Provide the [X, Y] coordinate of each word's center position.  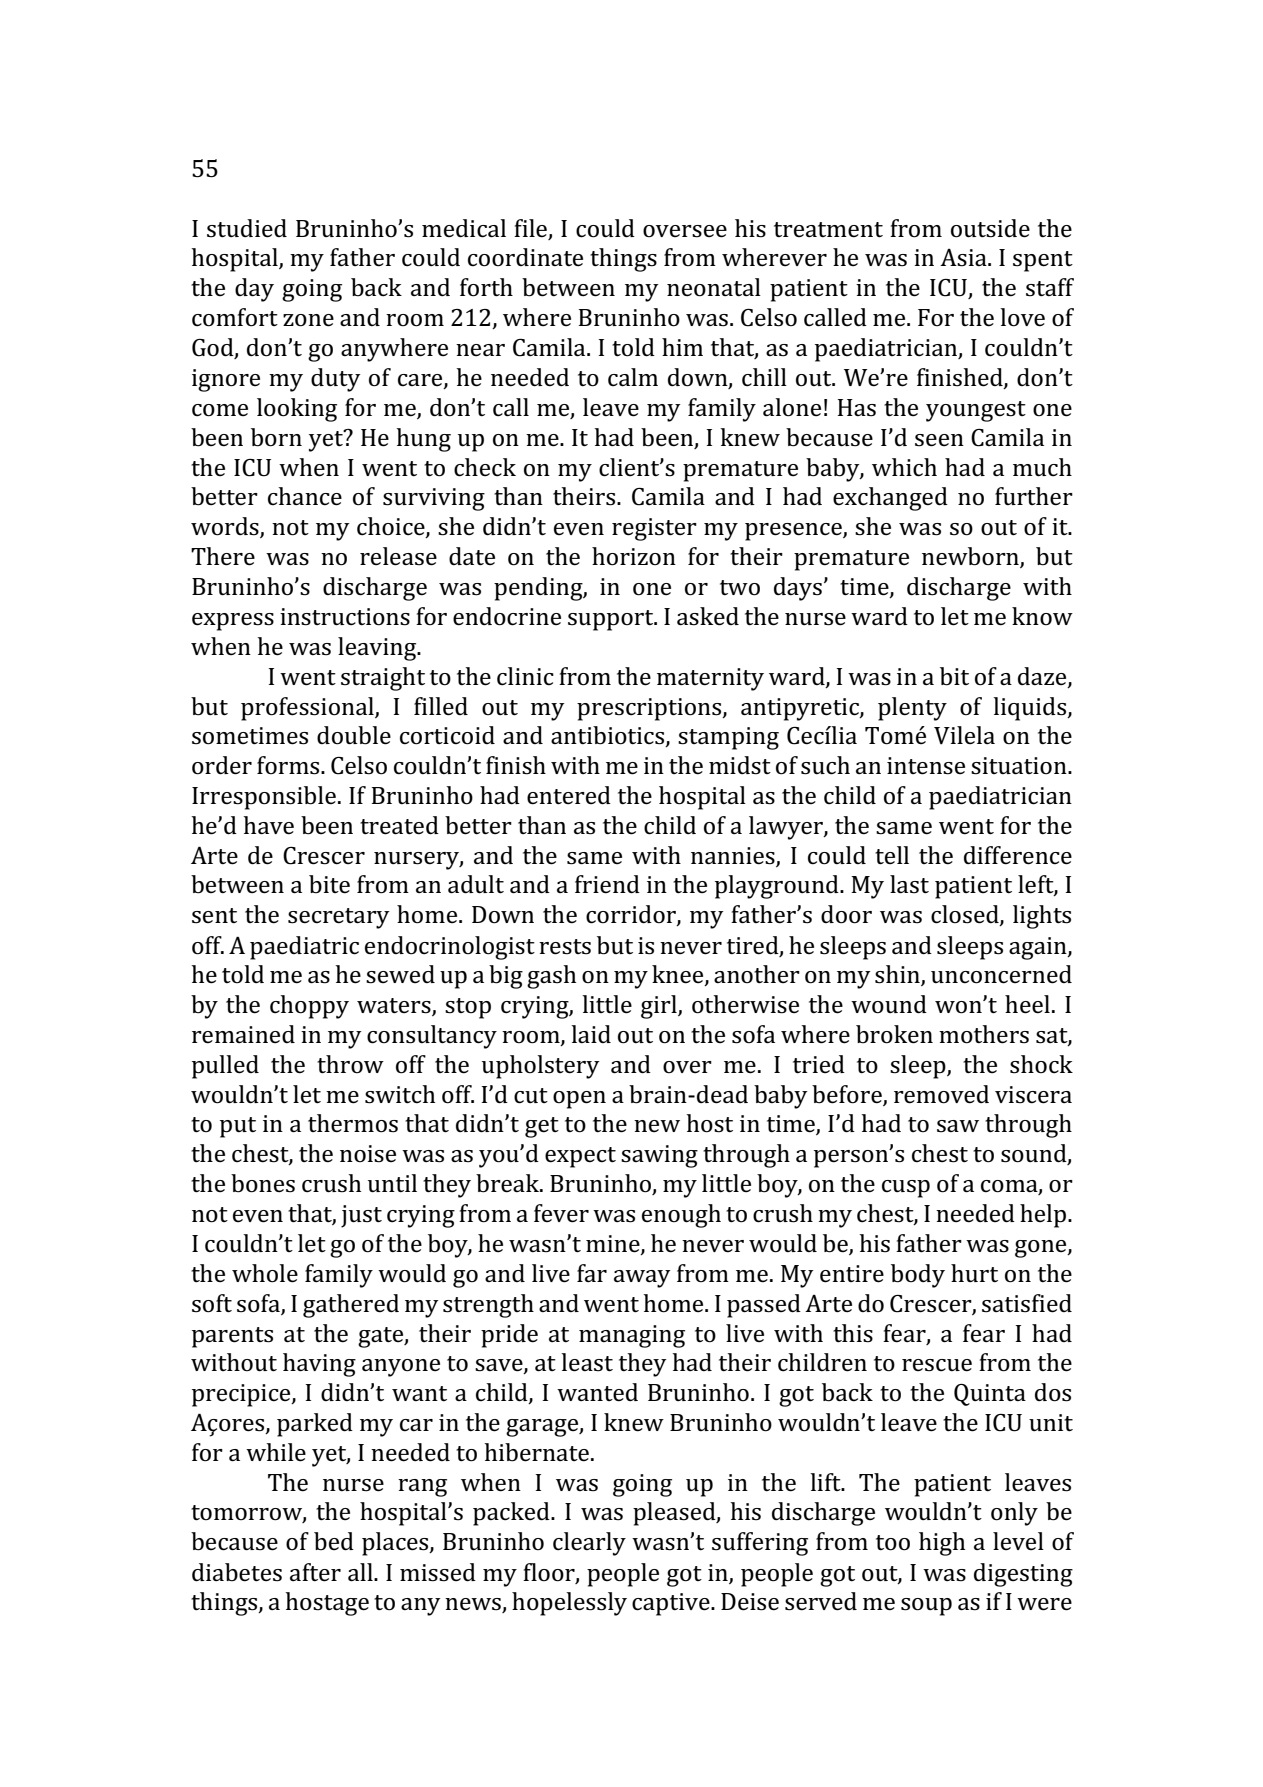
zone [308, 320]
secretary [339, 918]
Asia [964, 258]
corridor [632, 915]
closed [966, 915]
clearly [589, 1544]
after [315, 1572]
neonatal [714, 287]
